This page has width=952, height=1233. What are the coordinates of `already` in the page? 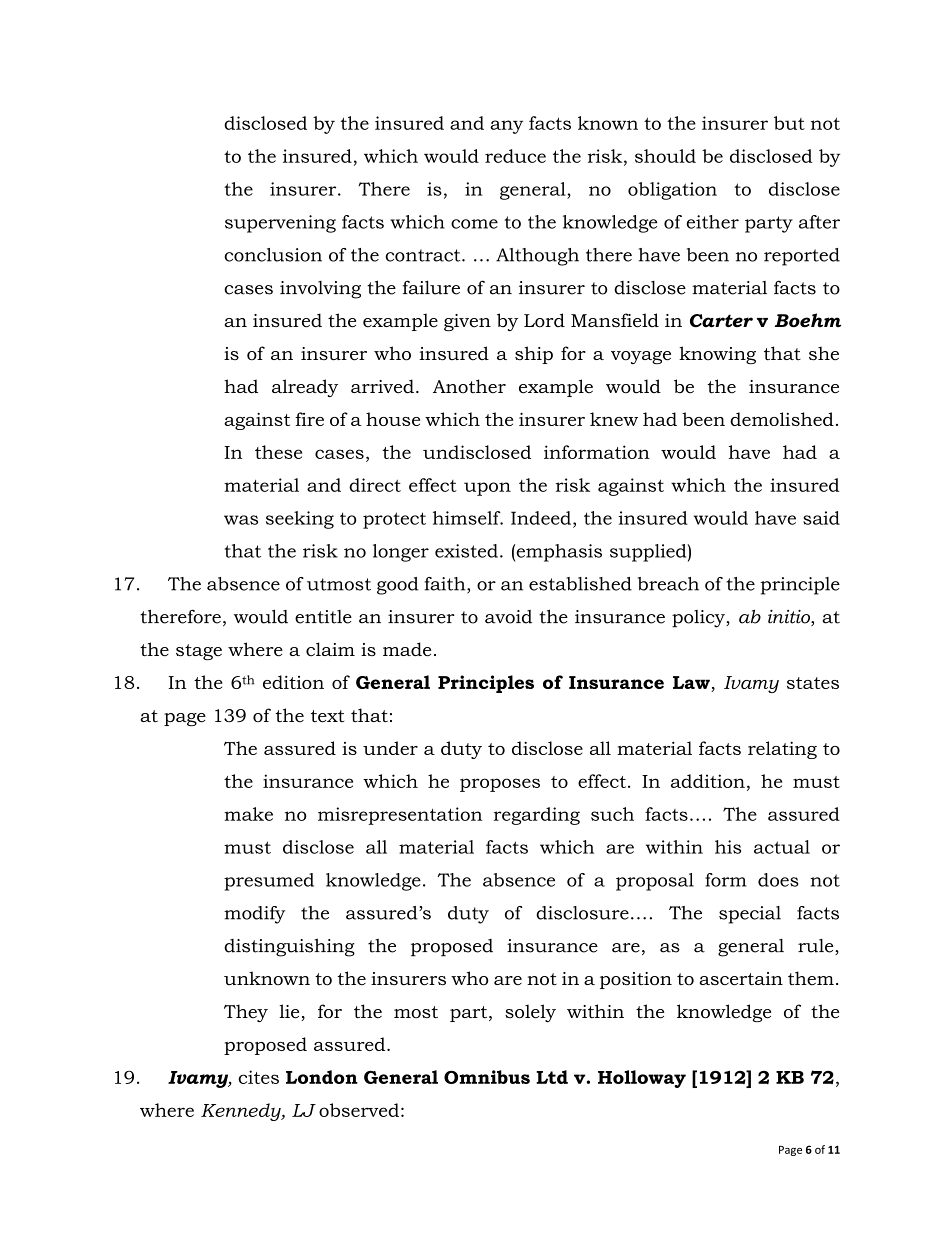 It's located at (305, 388).
